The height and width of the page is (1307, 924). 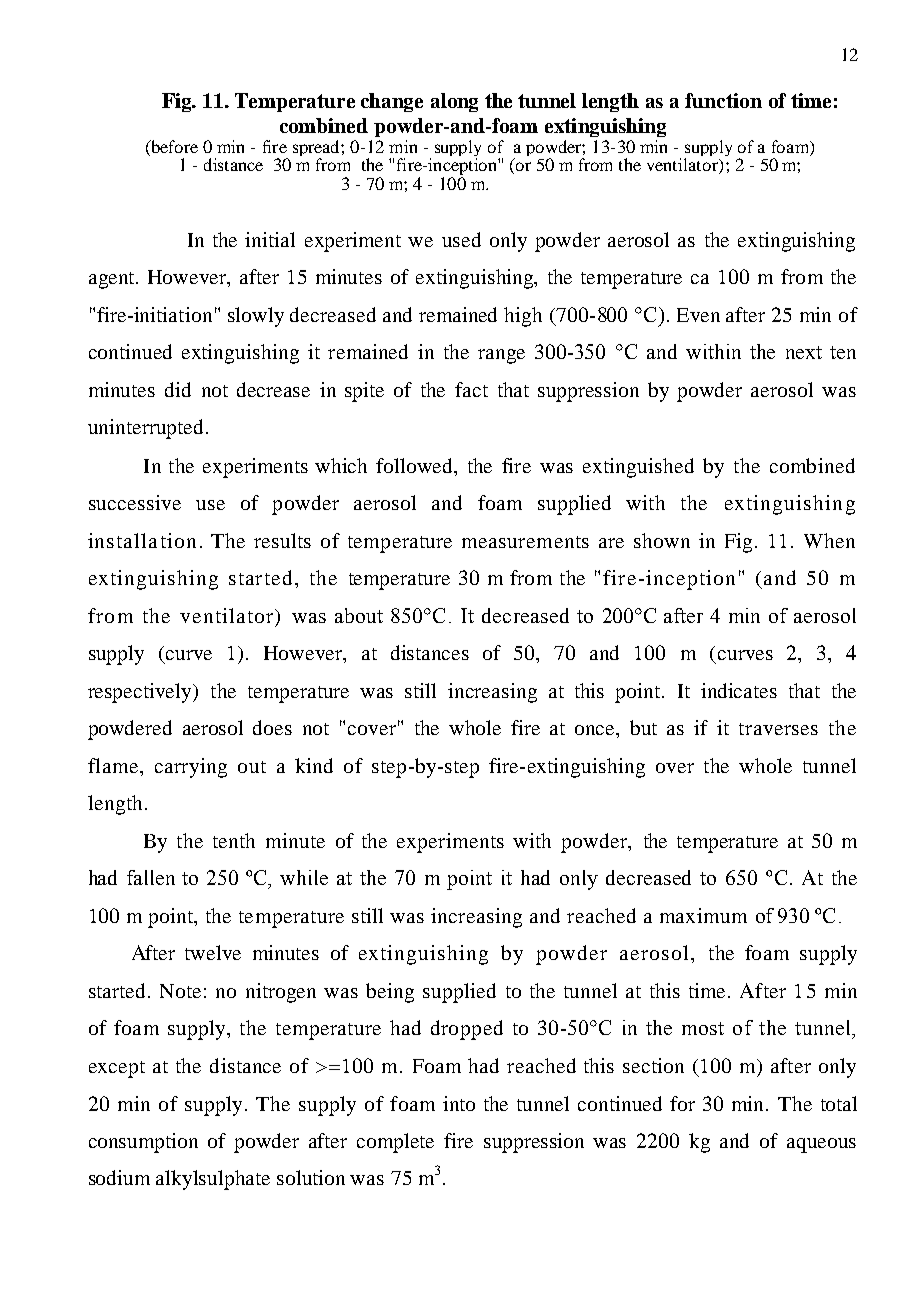 What do you see at coordinates (723, 100) in the page?
I see `function` at bounding box center [723, 100].
